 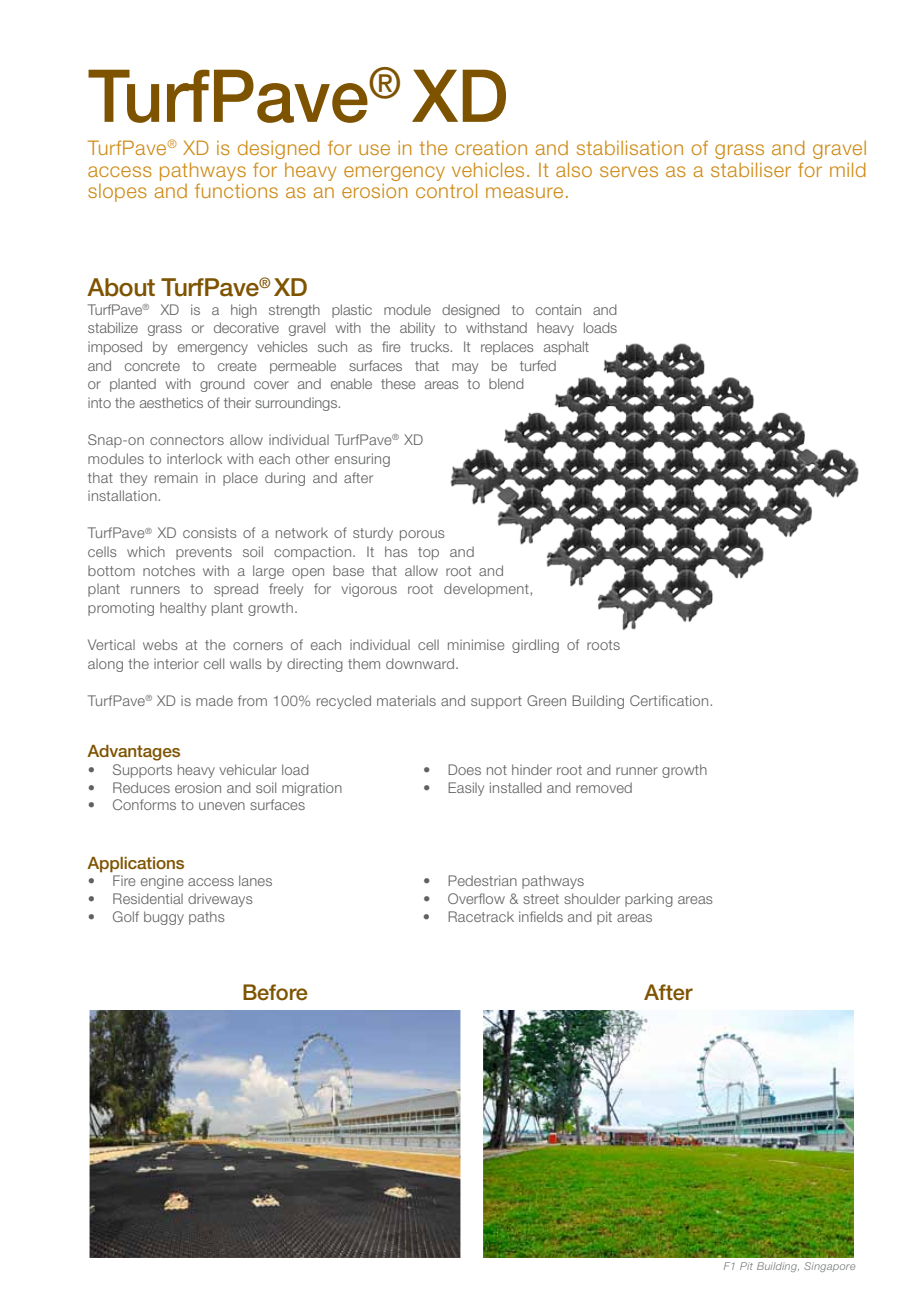 I want to click on Singapore, so click(x=829, y=1267).
